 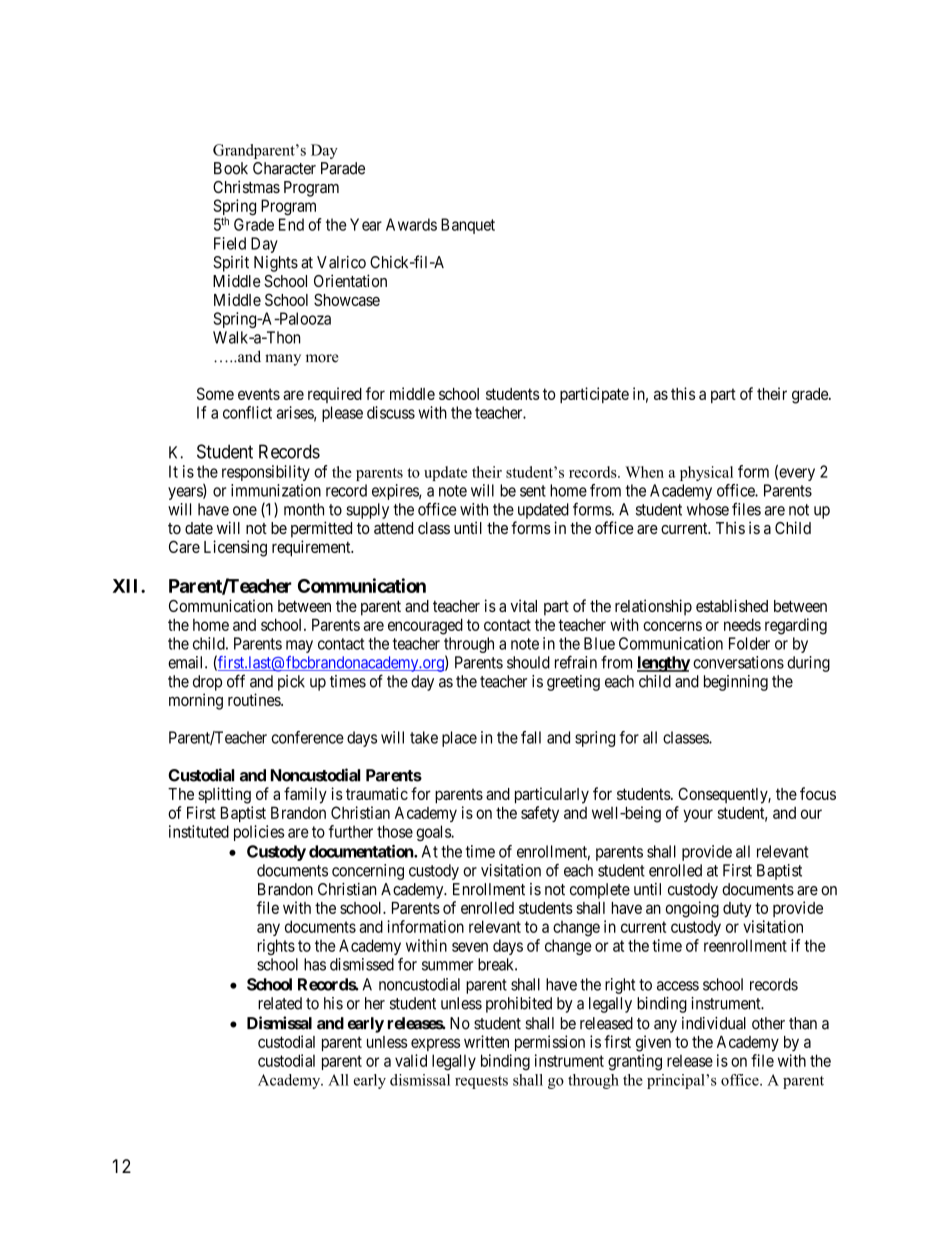 What do you see at coordinates (391, 412) in the screenshot?
I see `discuss` at bounding box center [391, 412].
